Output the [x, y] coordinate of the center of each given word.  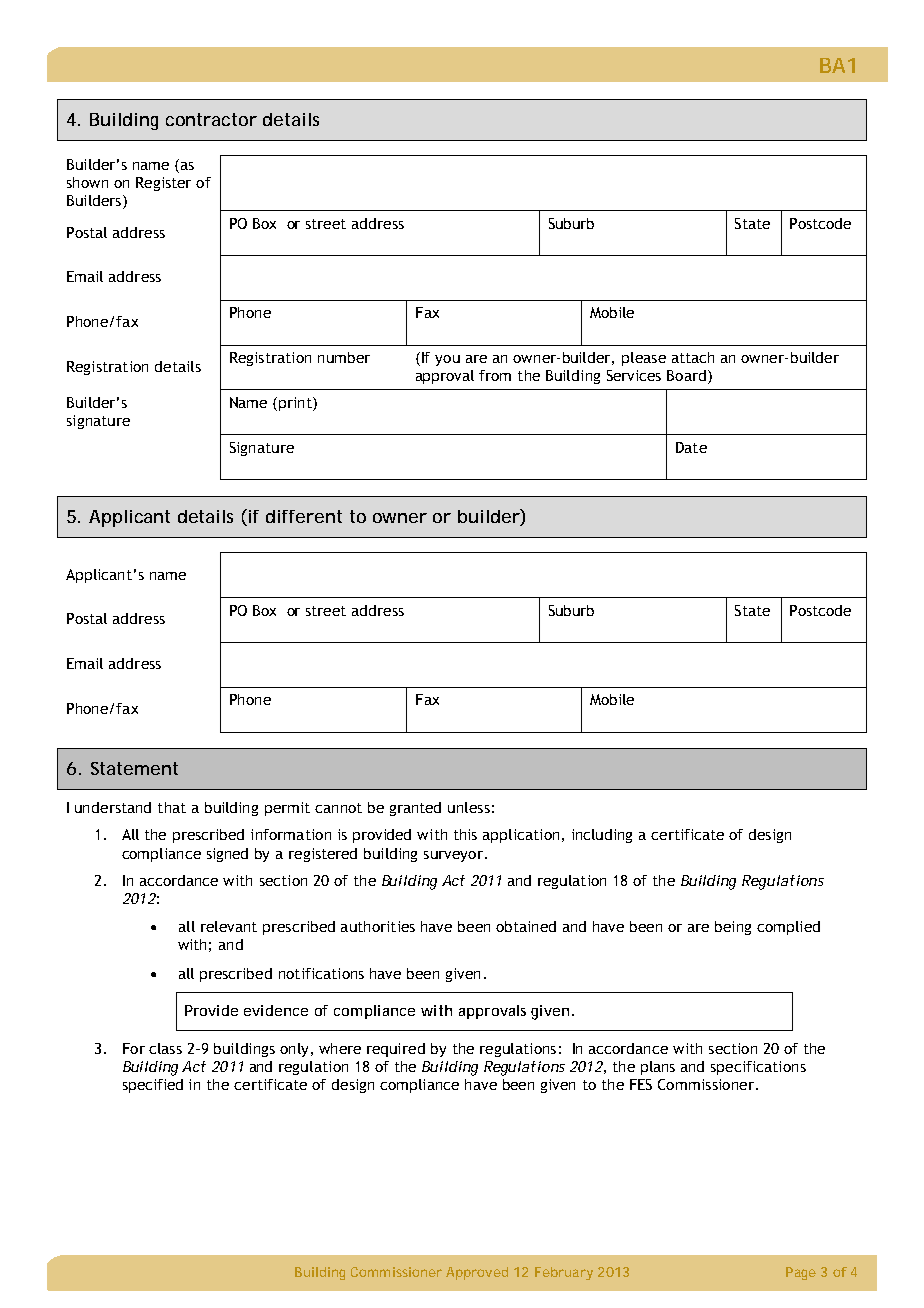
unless [469, 807]
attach [693, 357]
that [172, 807]
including [602, 836]
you [447, 360]
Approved [477, 1273]
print [296, 404]
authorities [378, 926]
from [495, 375]
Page [801, 1273]
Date [691, 447]
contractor [211, 119]
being [733, 928]
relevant [229, 926]
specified [153, 1086]
